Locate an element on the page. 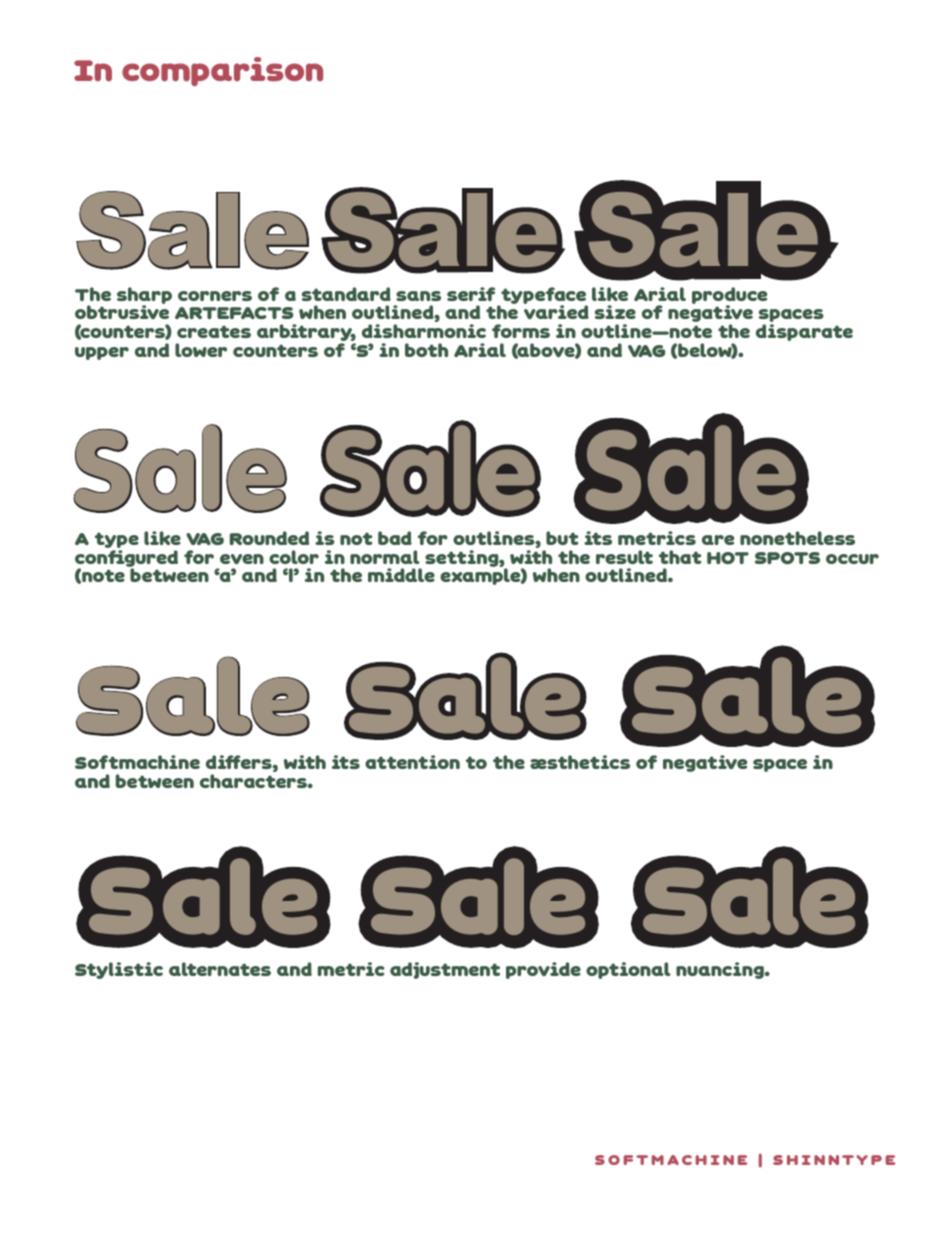 The image size is (952, 1233). disparate is located at coordinates (804, 332).
